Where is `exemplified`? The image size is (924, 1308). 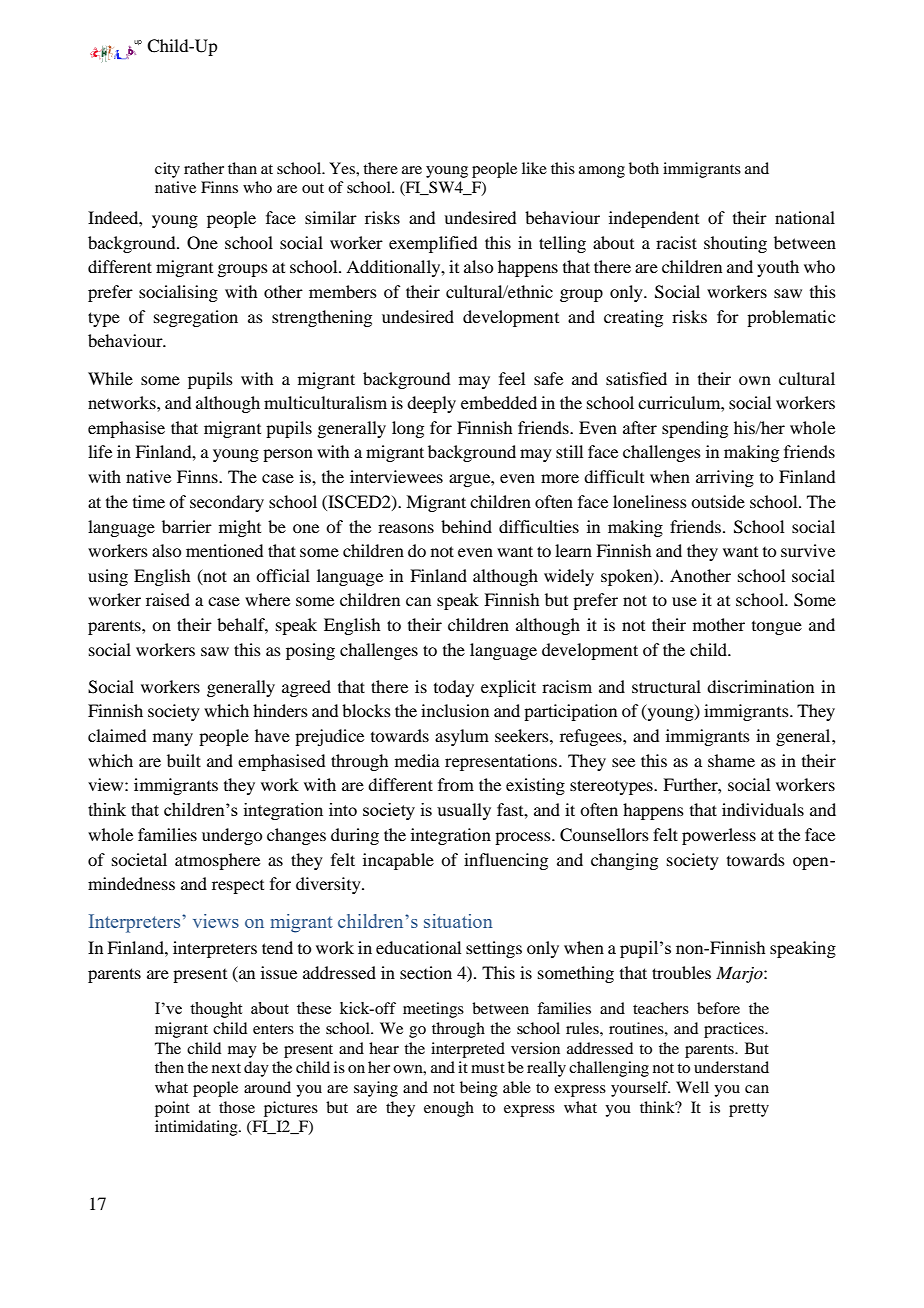 exemplified is located at coordinates (433, 244).
